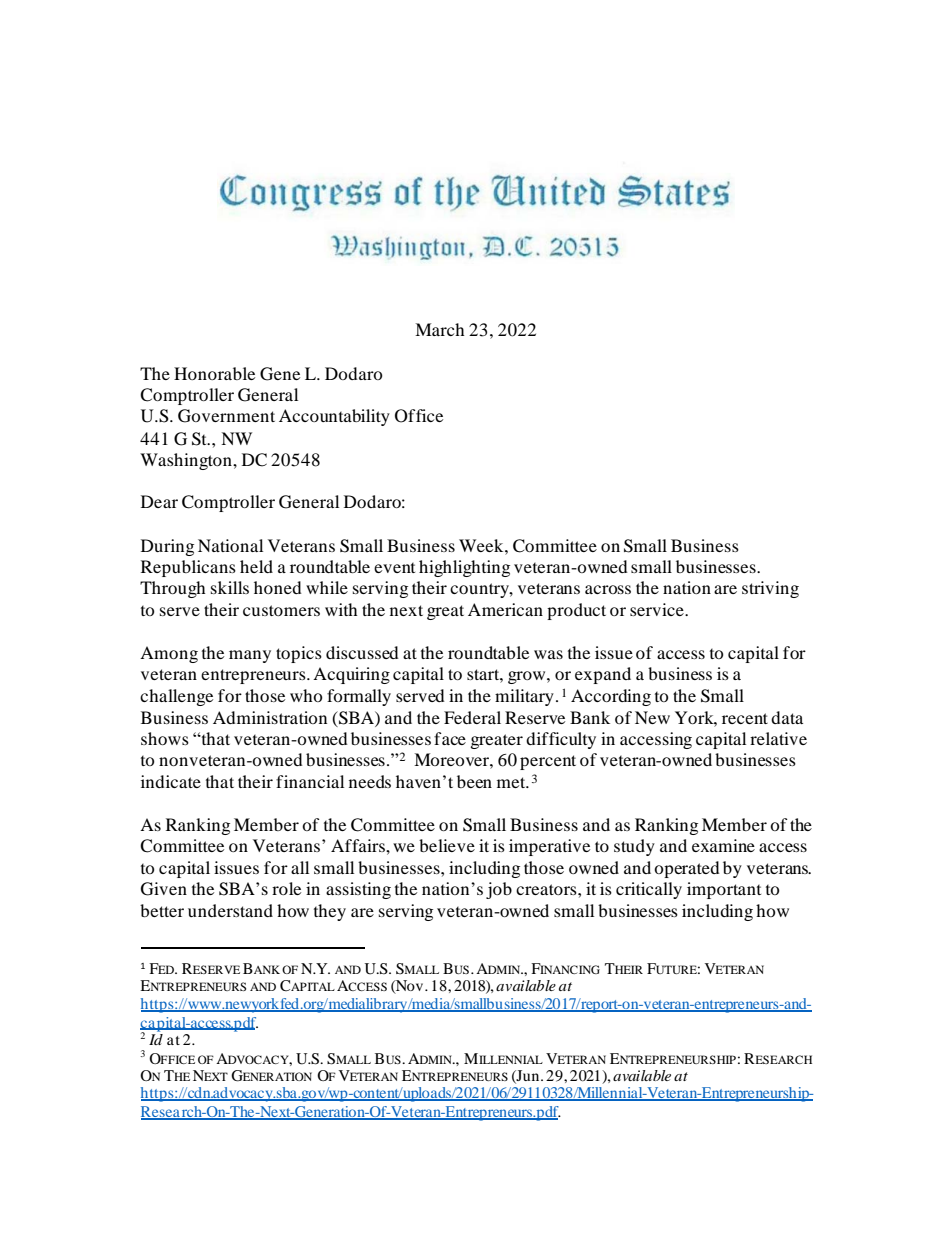 This screenshot has height=1233, width=952. Describe the element at coordinates (230, 910) in the screenshot. I see `understand` at that location.
